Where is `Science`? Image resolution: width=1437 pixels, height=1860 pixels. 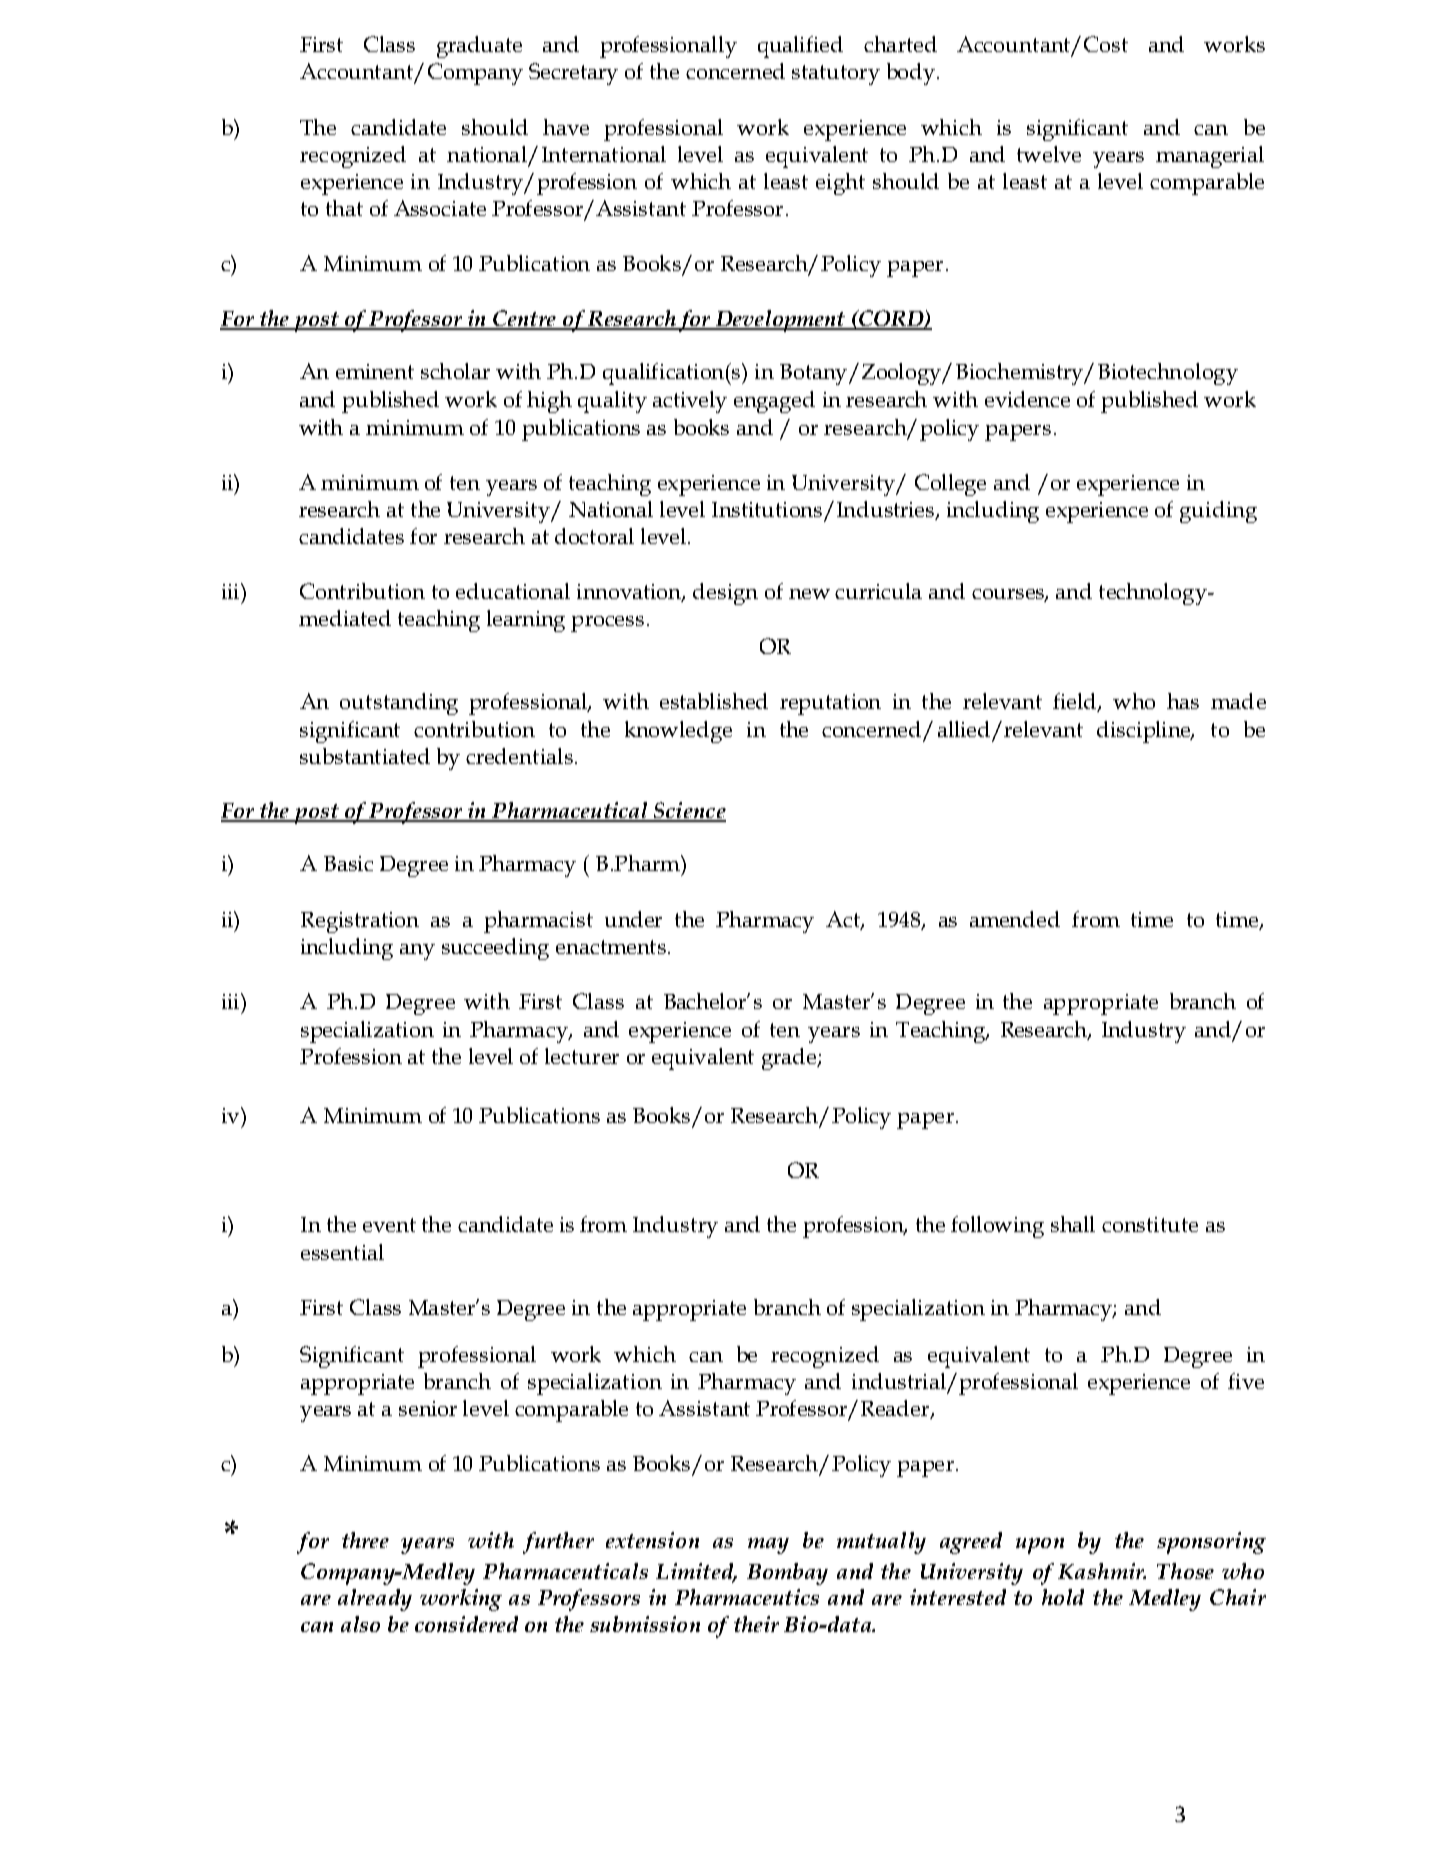
Science is located at coordinates (689, 811).
